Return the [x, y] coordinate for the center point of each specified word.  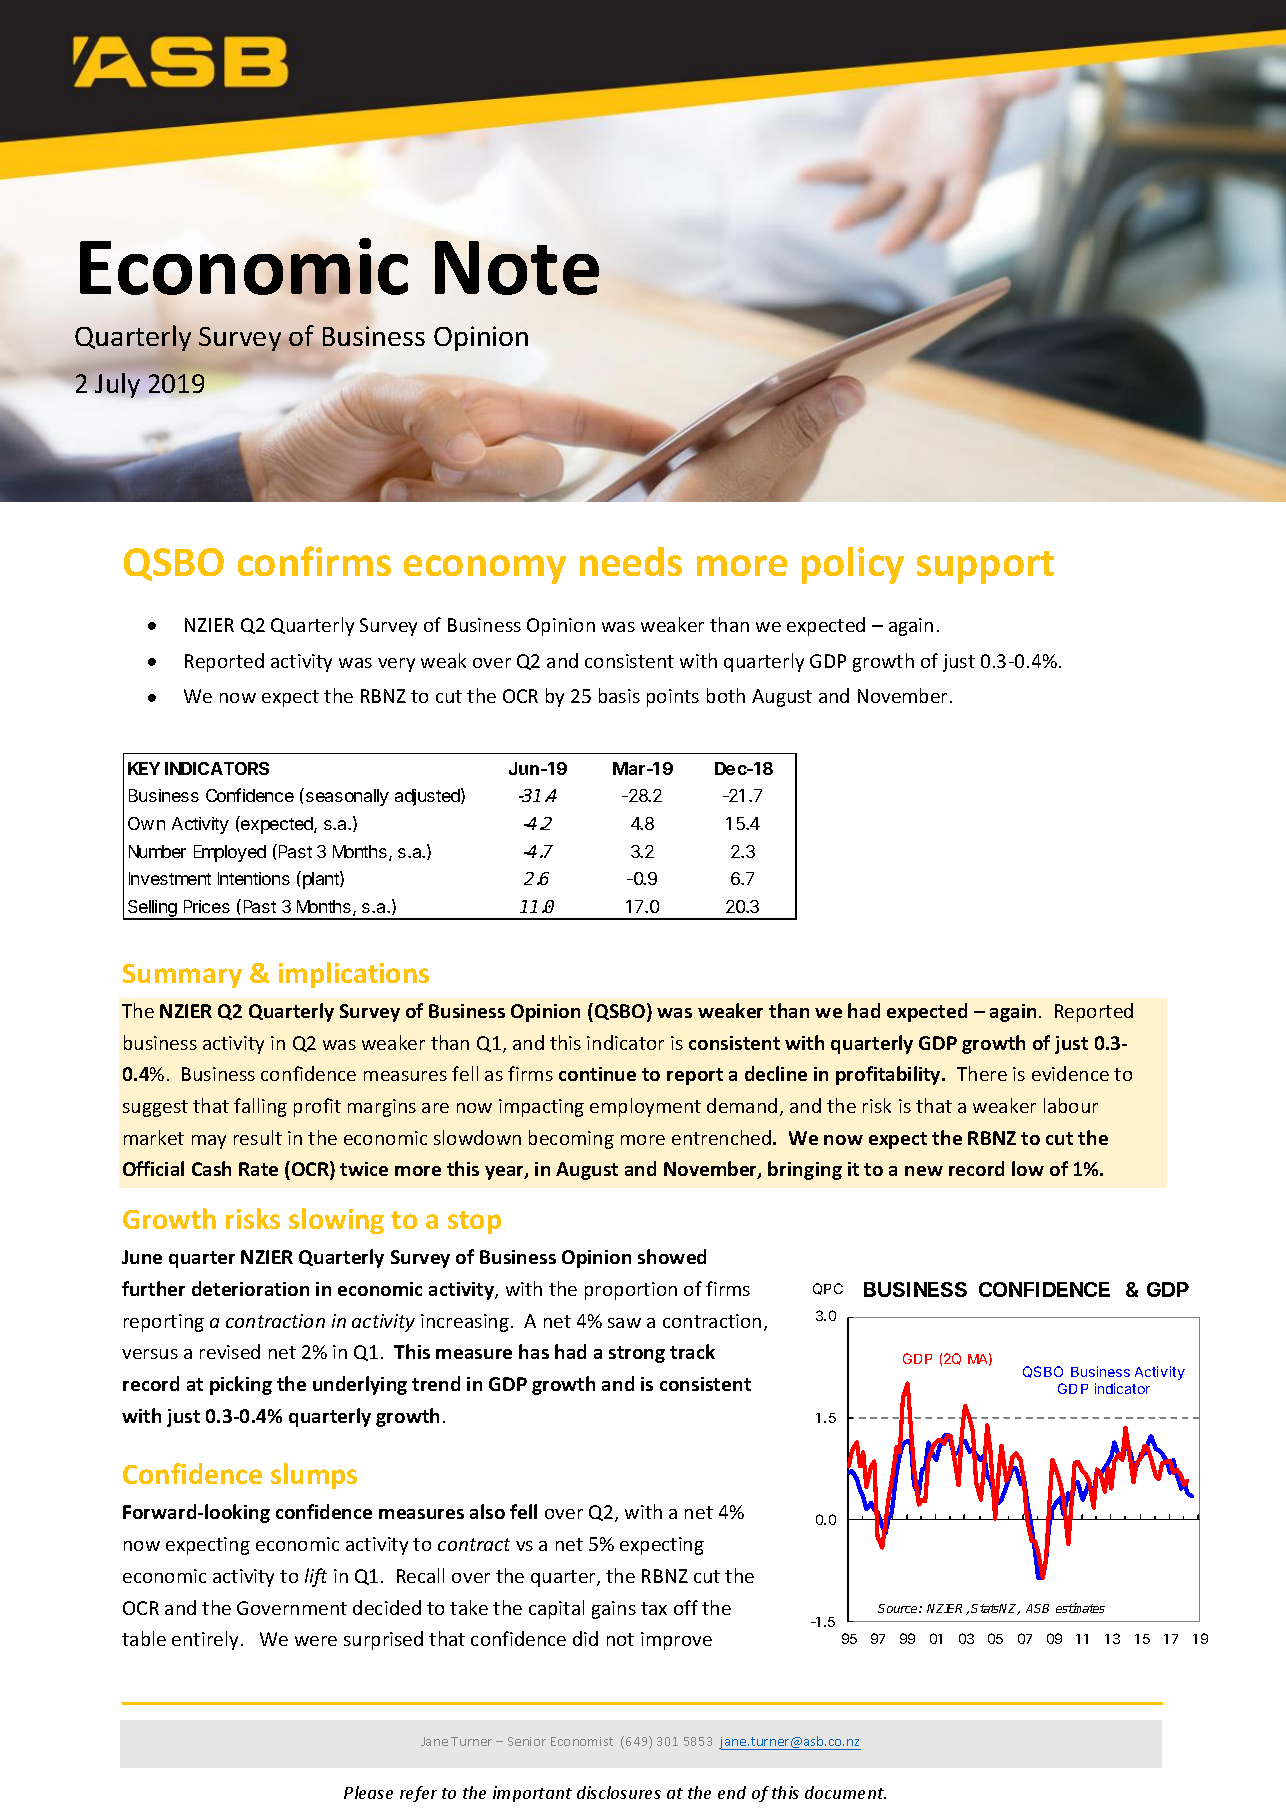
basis [619, 695]
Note [517, 268]
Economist [582, 1741]
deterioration [250, 1288]
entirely [205, 1640]
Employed [230, 853]
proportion [631, 1291]
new [924, 1171]
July [117, 385]
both [726, 695]
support [985, 567]
